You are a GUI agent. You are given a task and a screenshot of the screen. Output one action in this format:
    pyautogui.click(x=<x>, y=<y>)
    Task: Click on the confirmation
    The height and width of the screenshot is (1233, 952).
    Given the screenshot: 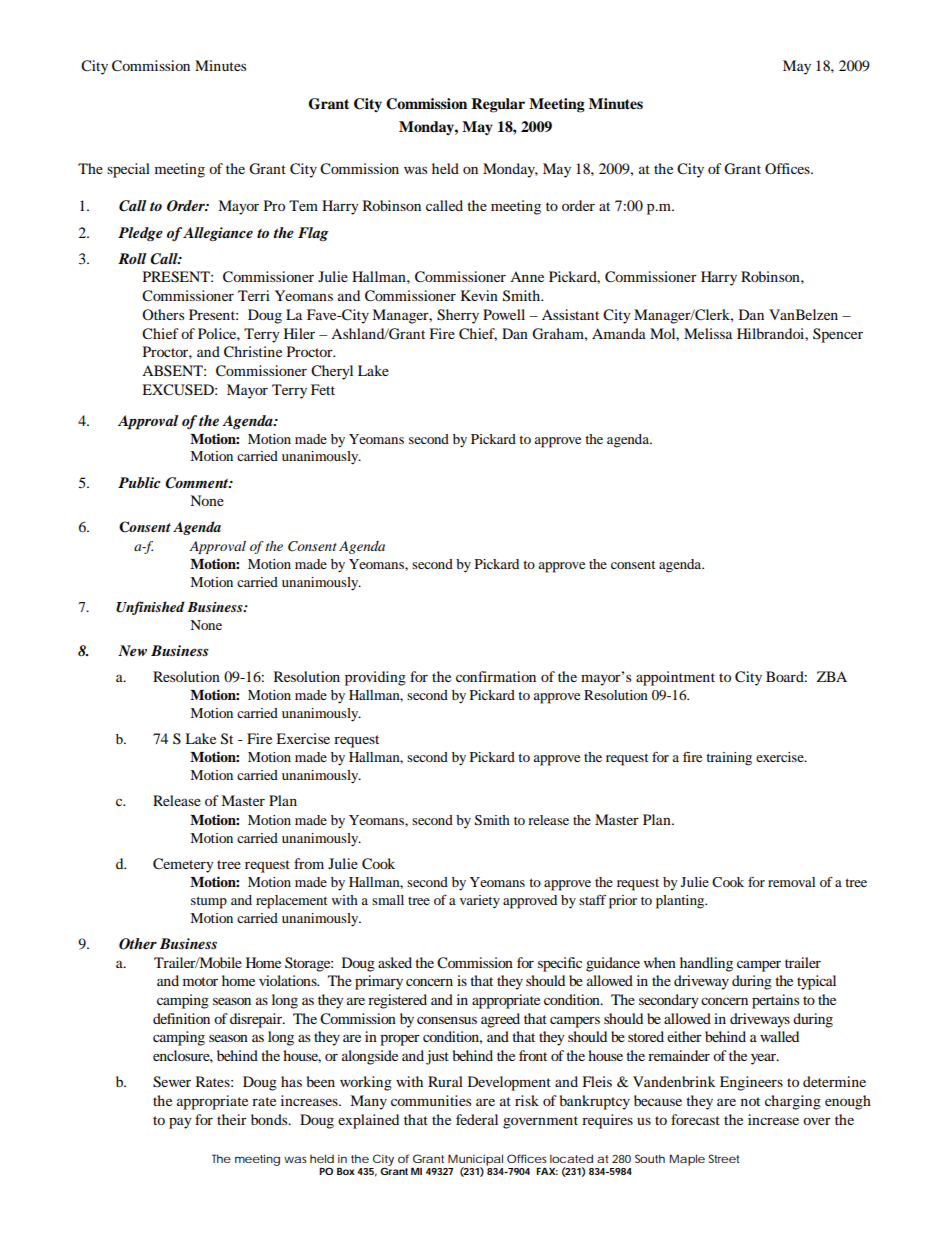 What is the action you would take?
    pyautogui.click(x=496, y=676)
